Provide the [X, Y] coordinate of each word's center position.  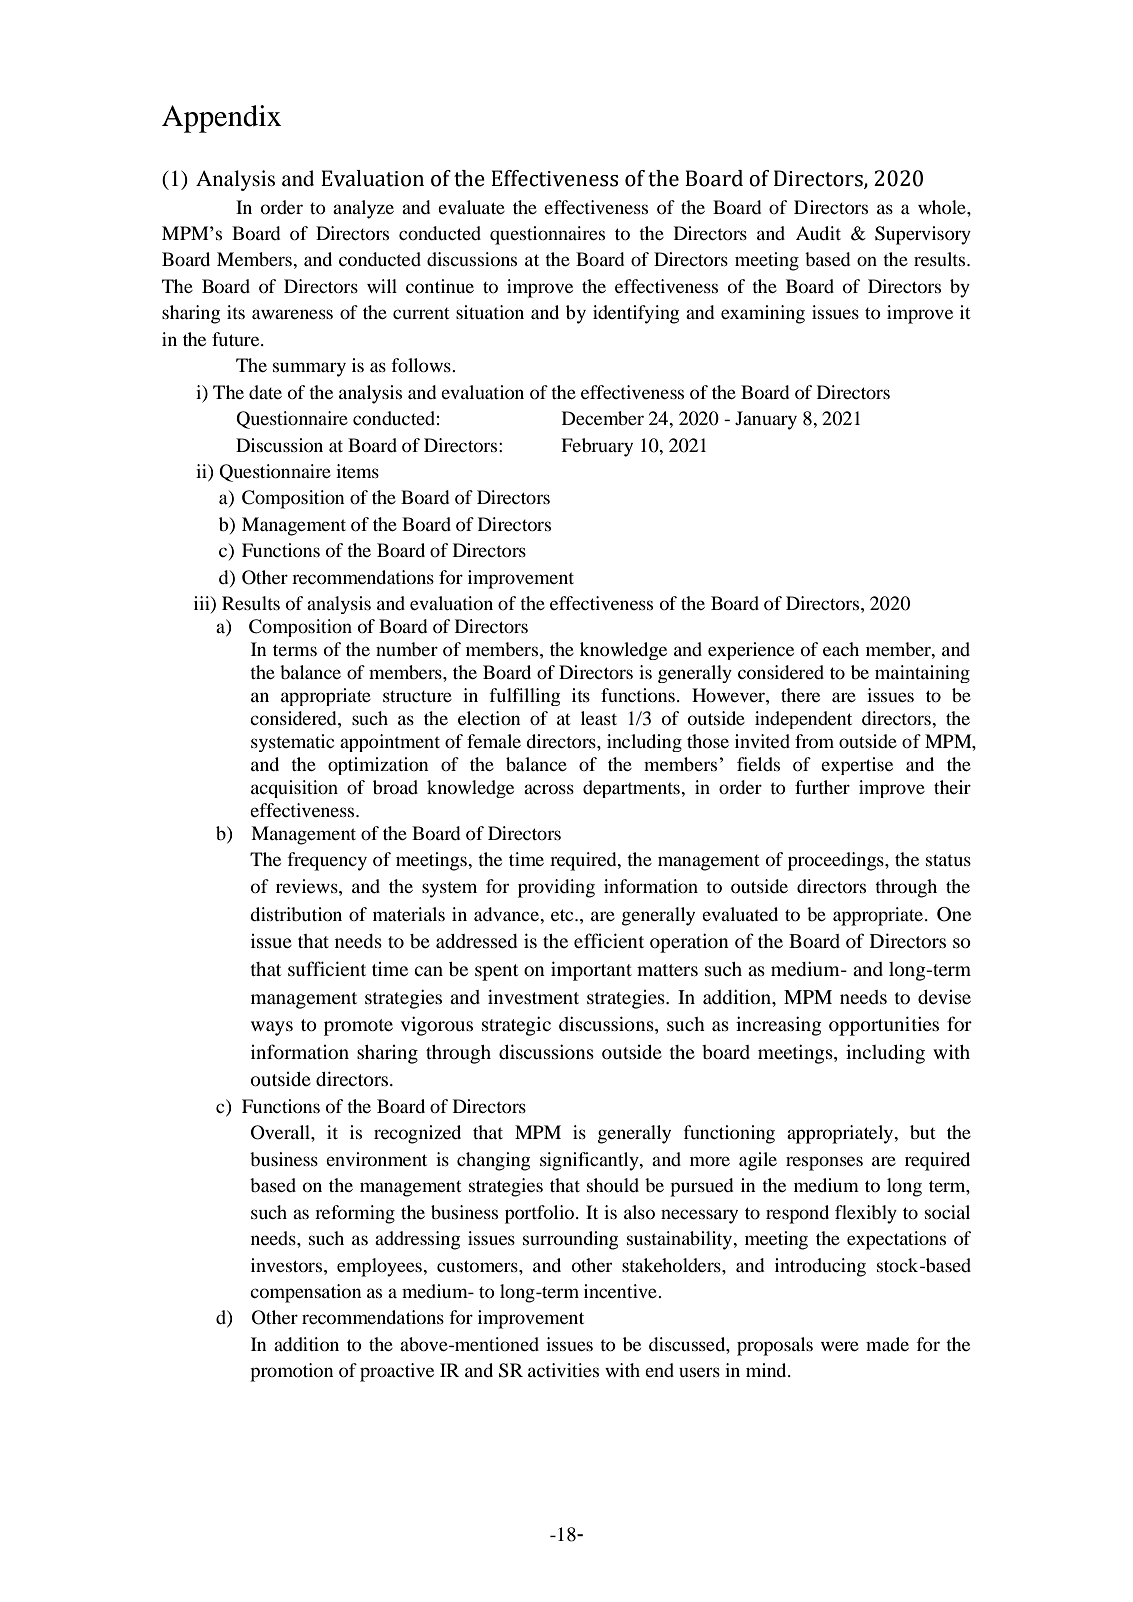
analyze [363, 209]
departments [632, 789]
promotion [292, 1372]
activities [563, 1370]
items [357, 471]
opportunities [884, 1026]
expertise [857, 766]
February [597, 447]
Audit [818, 233]
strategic [516, 1026]
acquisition [294, 789]
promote [358, 1027]
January [766, 420]
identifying [636, 314]
